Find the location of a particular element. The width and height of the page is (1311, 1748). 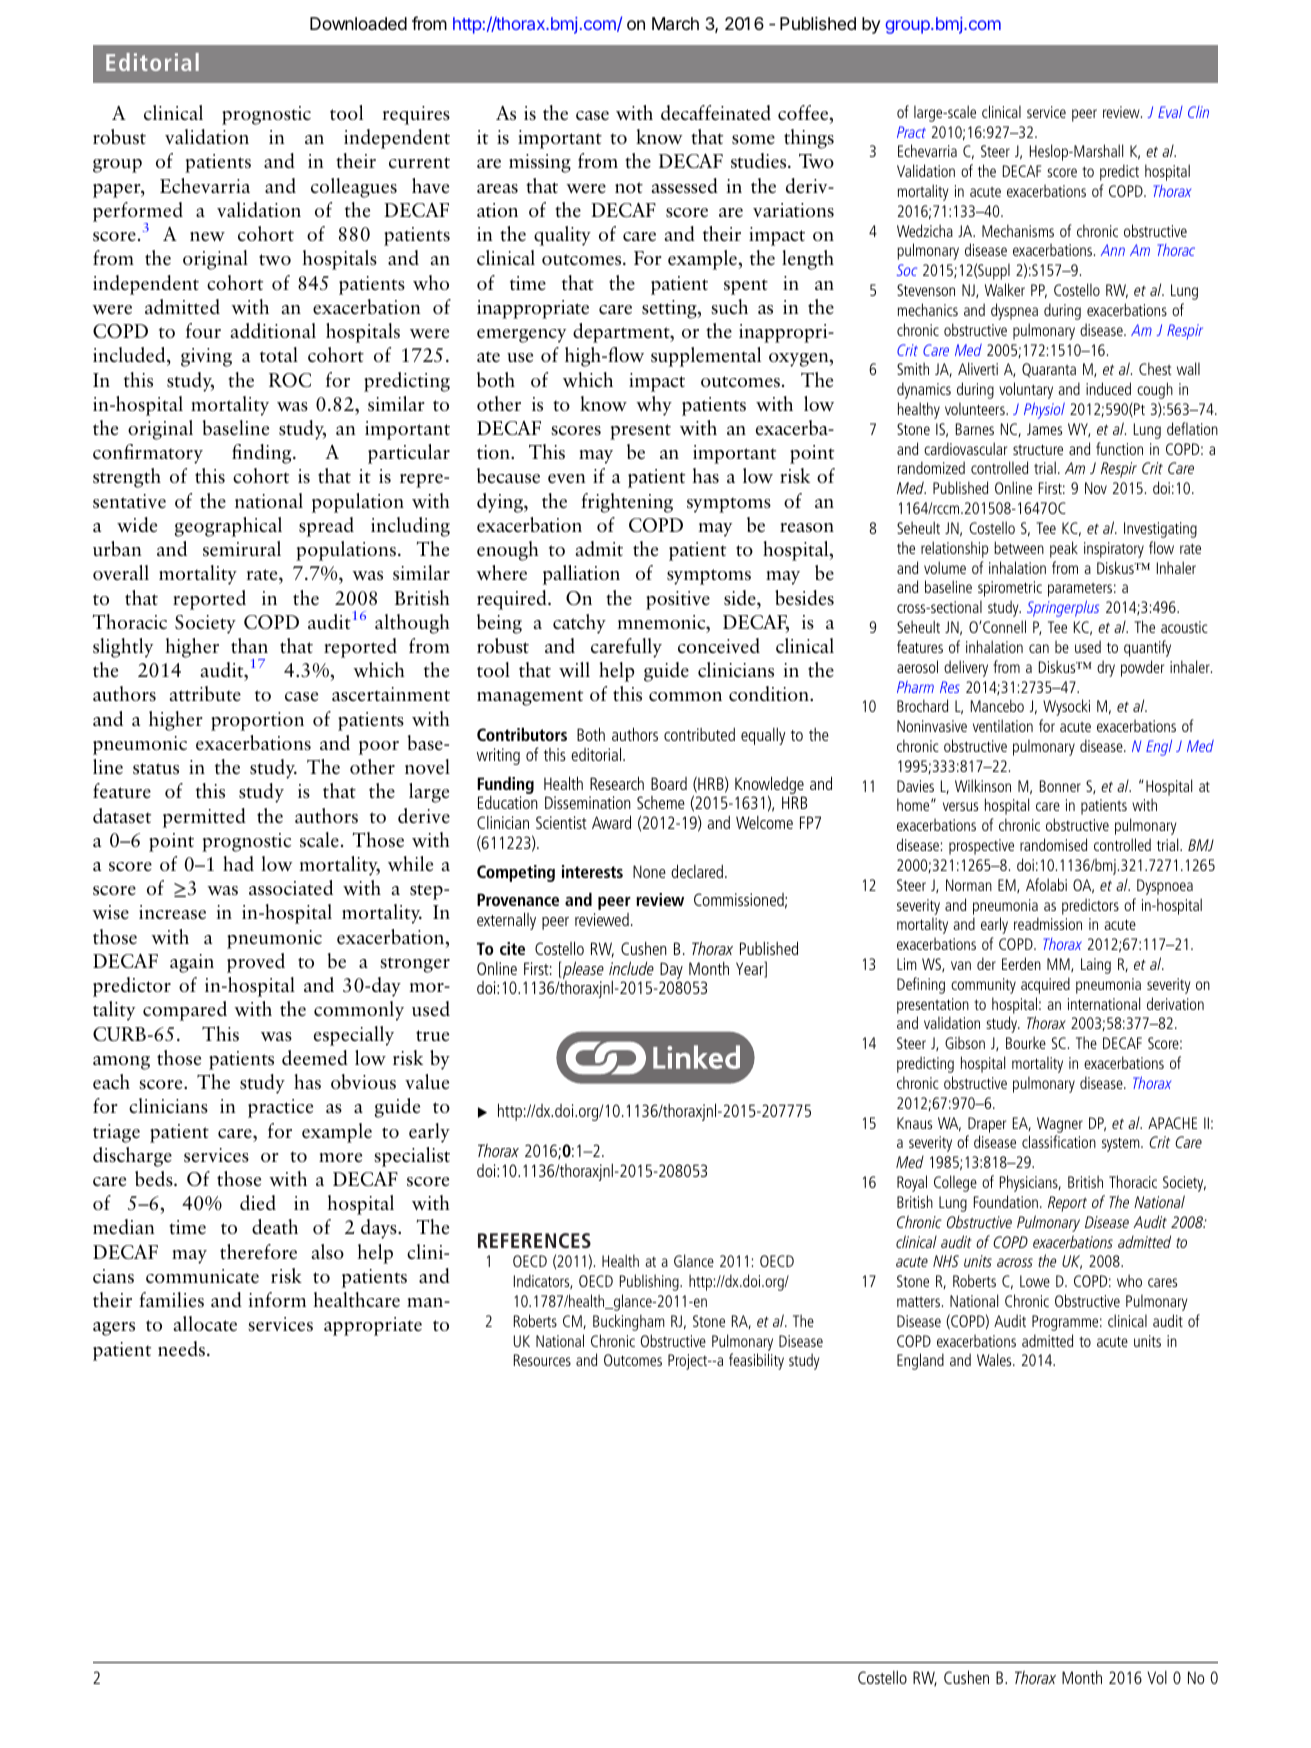

Eval is located at coordinates (1170, 112).
